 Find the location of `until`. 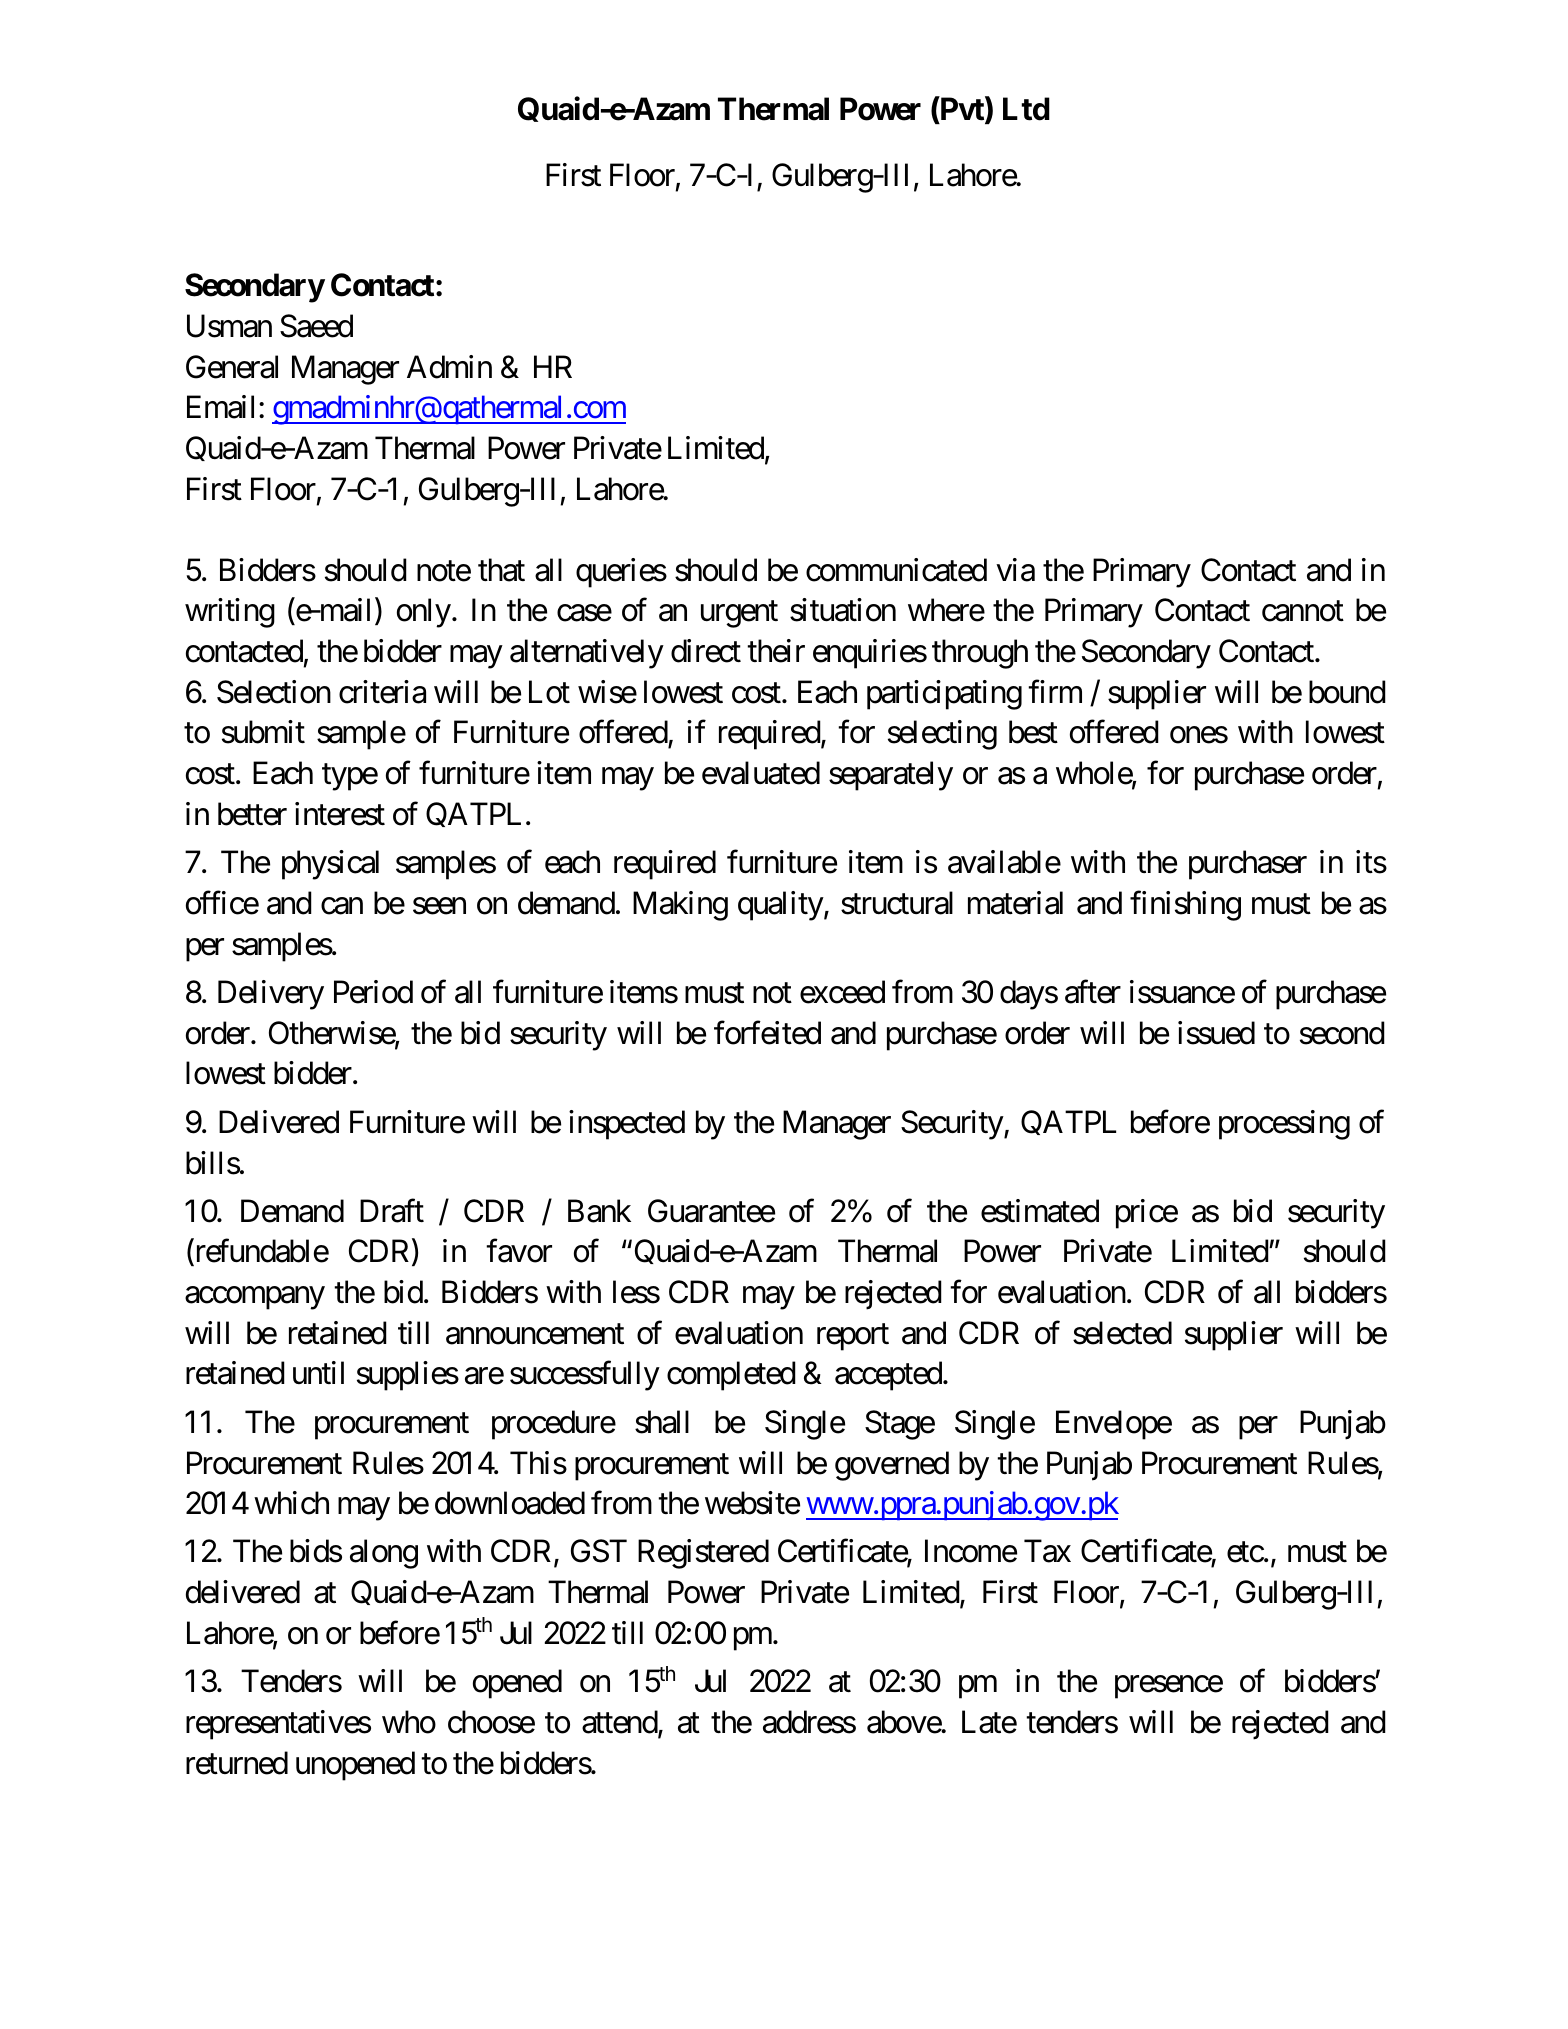

until is located at coordinates (318, 1372).
